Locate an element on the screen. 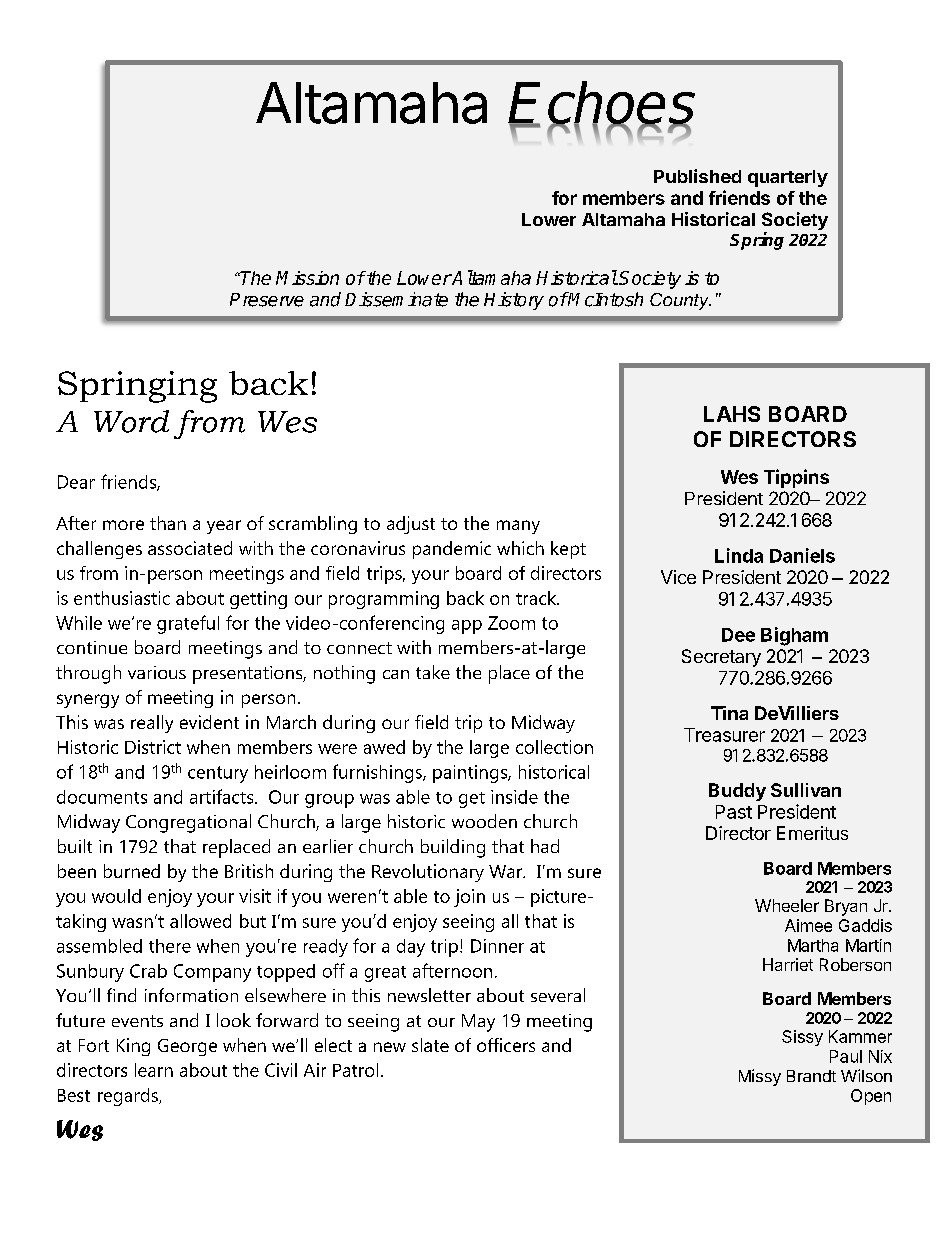 The width and height of the screenshot is (952, 1233). quarterly is located at coordinates (788, 178).
